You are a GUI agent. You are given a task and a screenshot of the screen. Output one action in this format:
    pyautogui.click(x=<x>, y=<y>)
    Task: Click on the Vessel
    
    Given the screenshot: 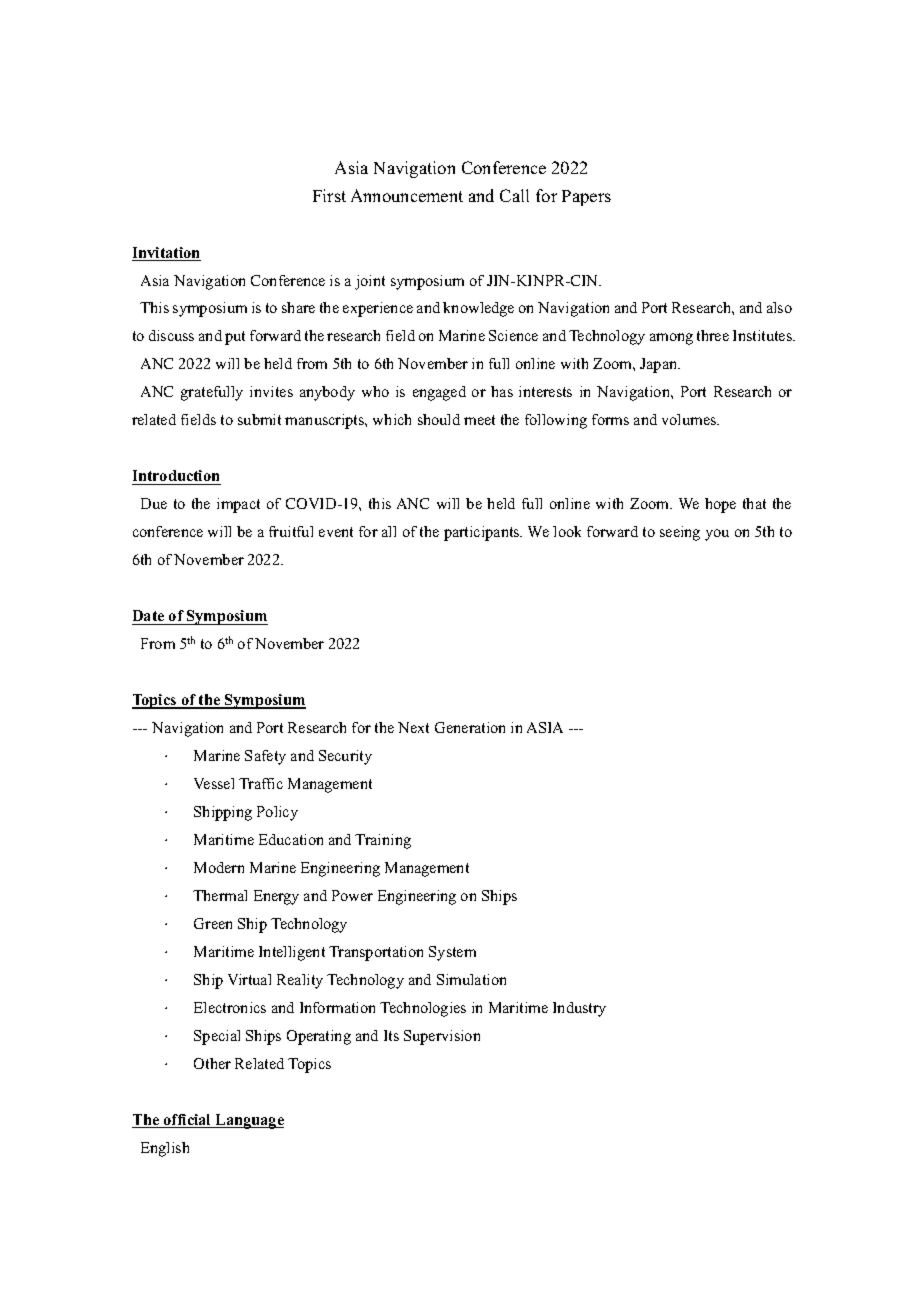 What is the action you would take?
    pyautogui.click(x=214, y=783)
